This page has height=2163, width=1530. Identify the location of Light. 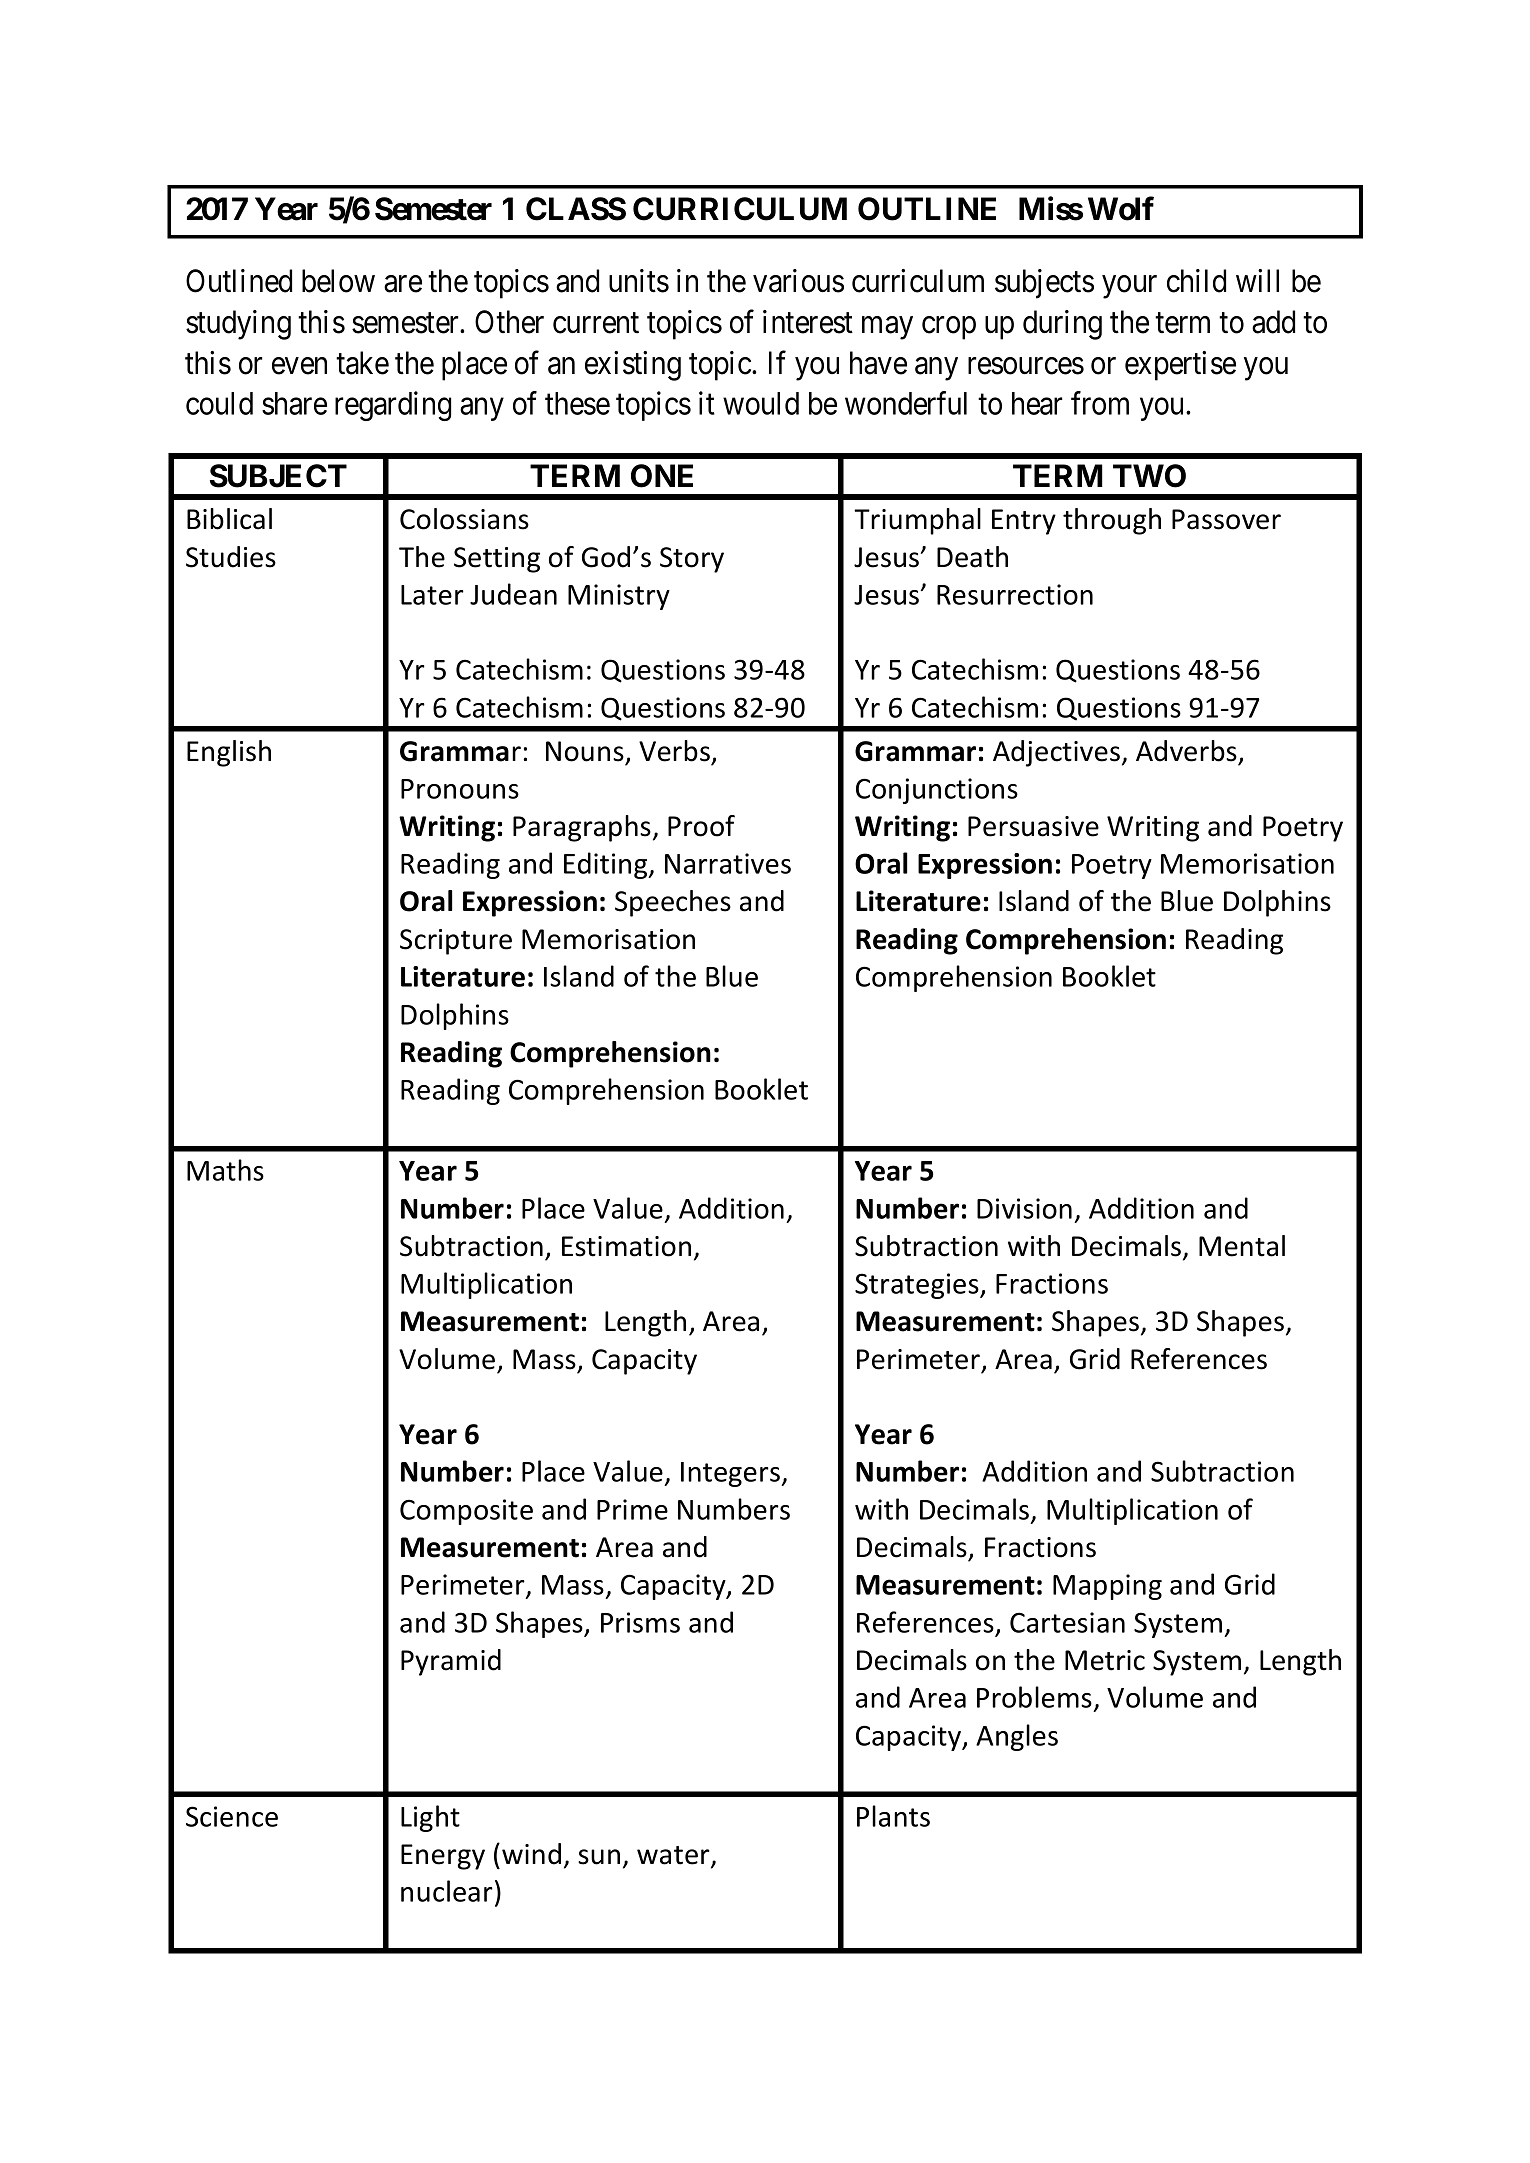
(430, 1818).
